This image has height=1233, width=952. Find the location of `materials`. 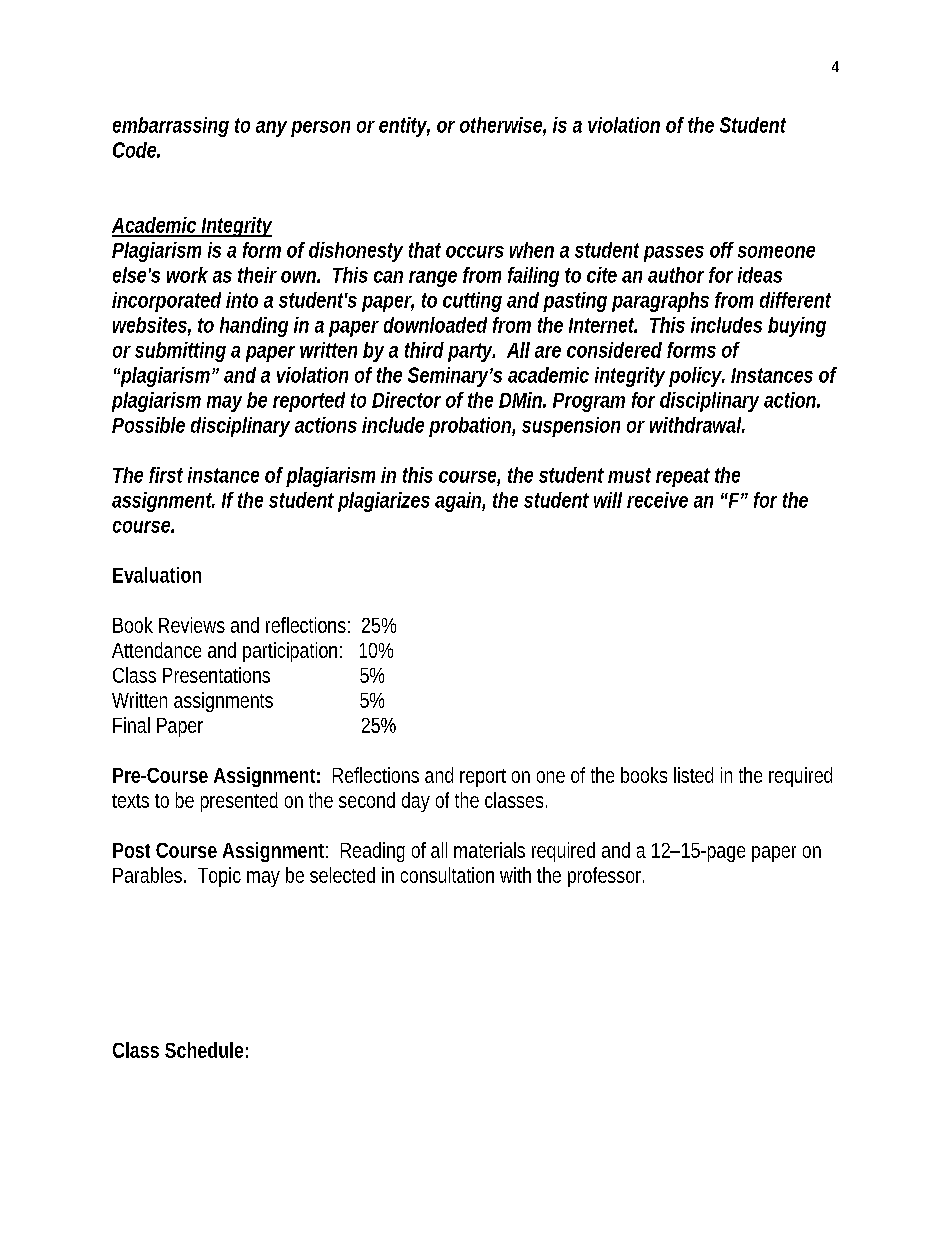

materials is located at coordinates (489, 850).
